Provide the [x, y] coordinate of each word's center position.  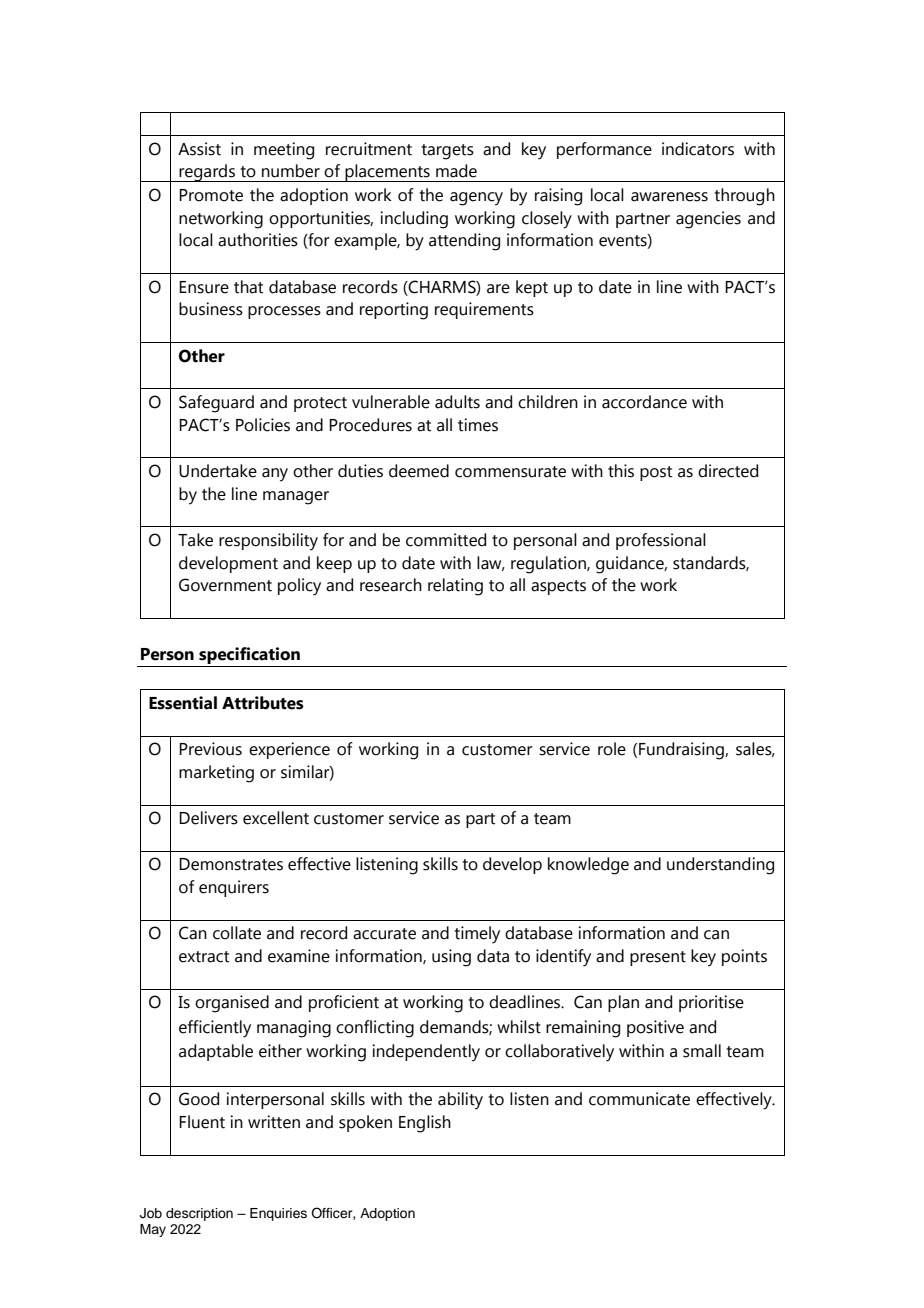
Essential [183, 703]
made [456, 171]
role [612, 749]
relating [455, 587]
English [425, 1124]
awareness [669, 197]
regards [207, 173]
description [199, 1214]
